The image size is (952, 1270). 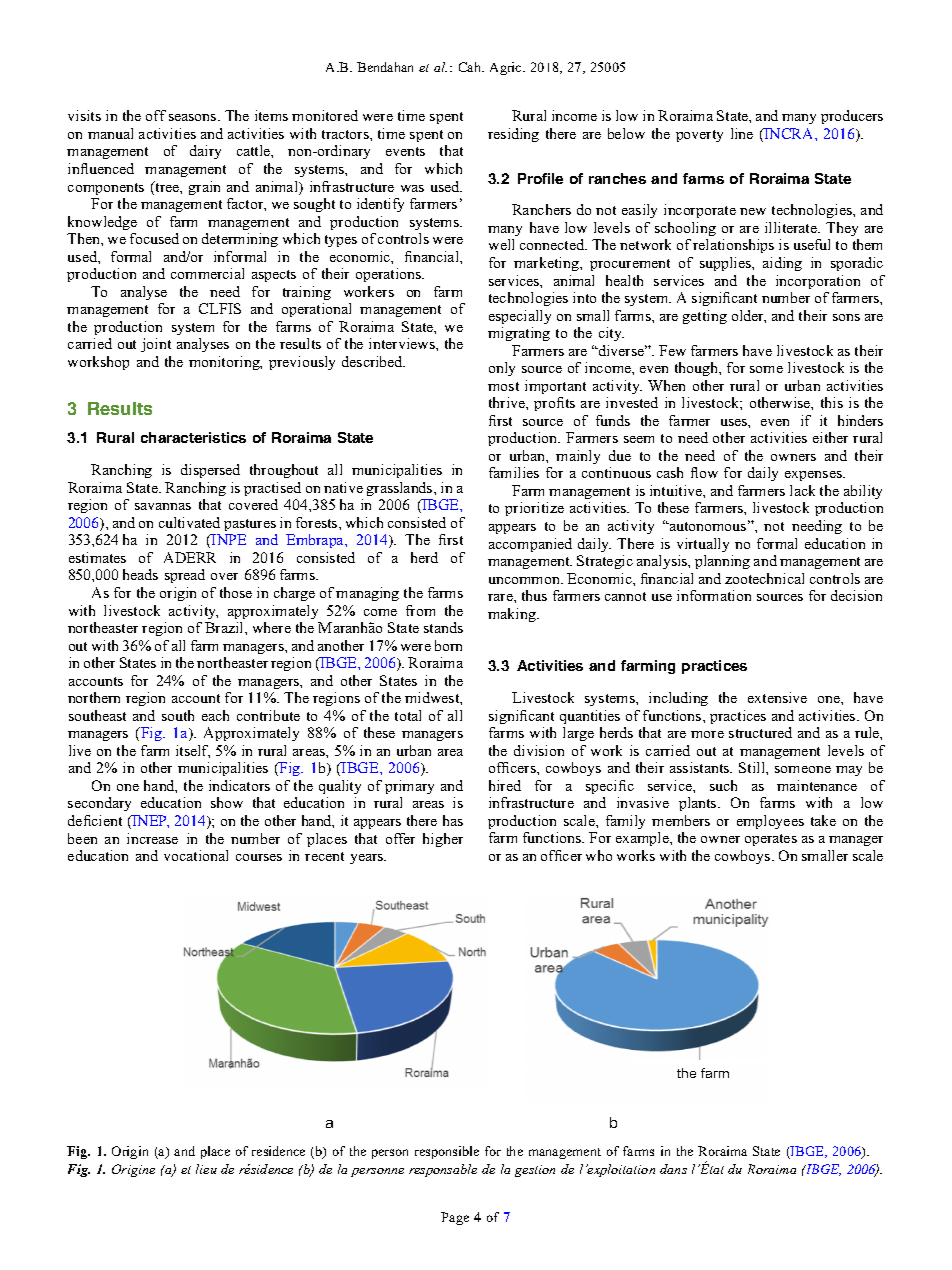 I want to click on Agric, so click(x=507, y=68).
